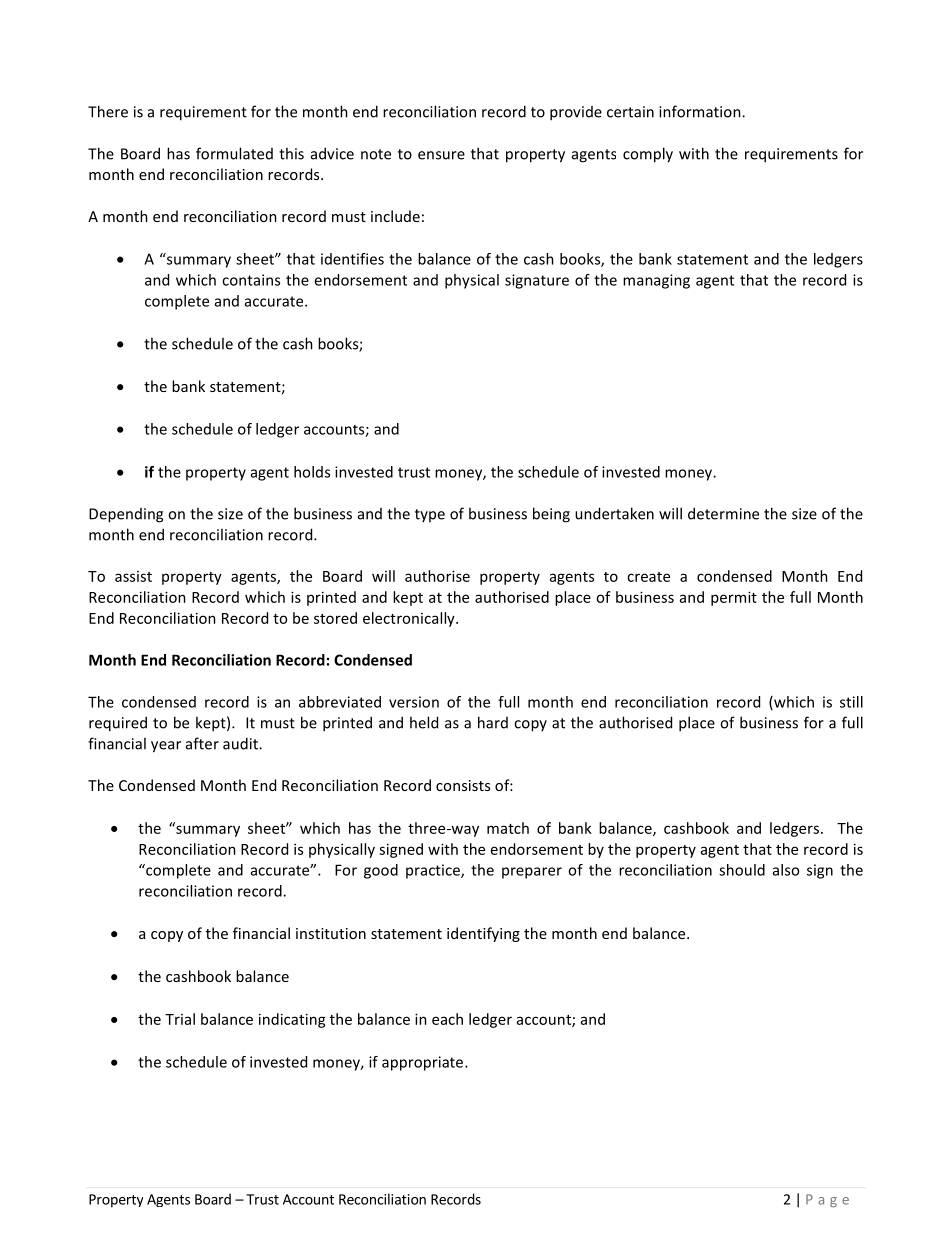 The height and width of the screenshot is (1233, 952). What do you see at coordinates (410, 619) in the screenshot?
I see `electronically` at bounding box center [410, 619].
